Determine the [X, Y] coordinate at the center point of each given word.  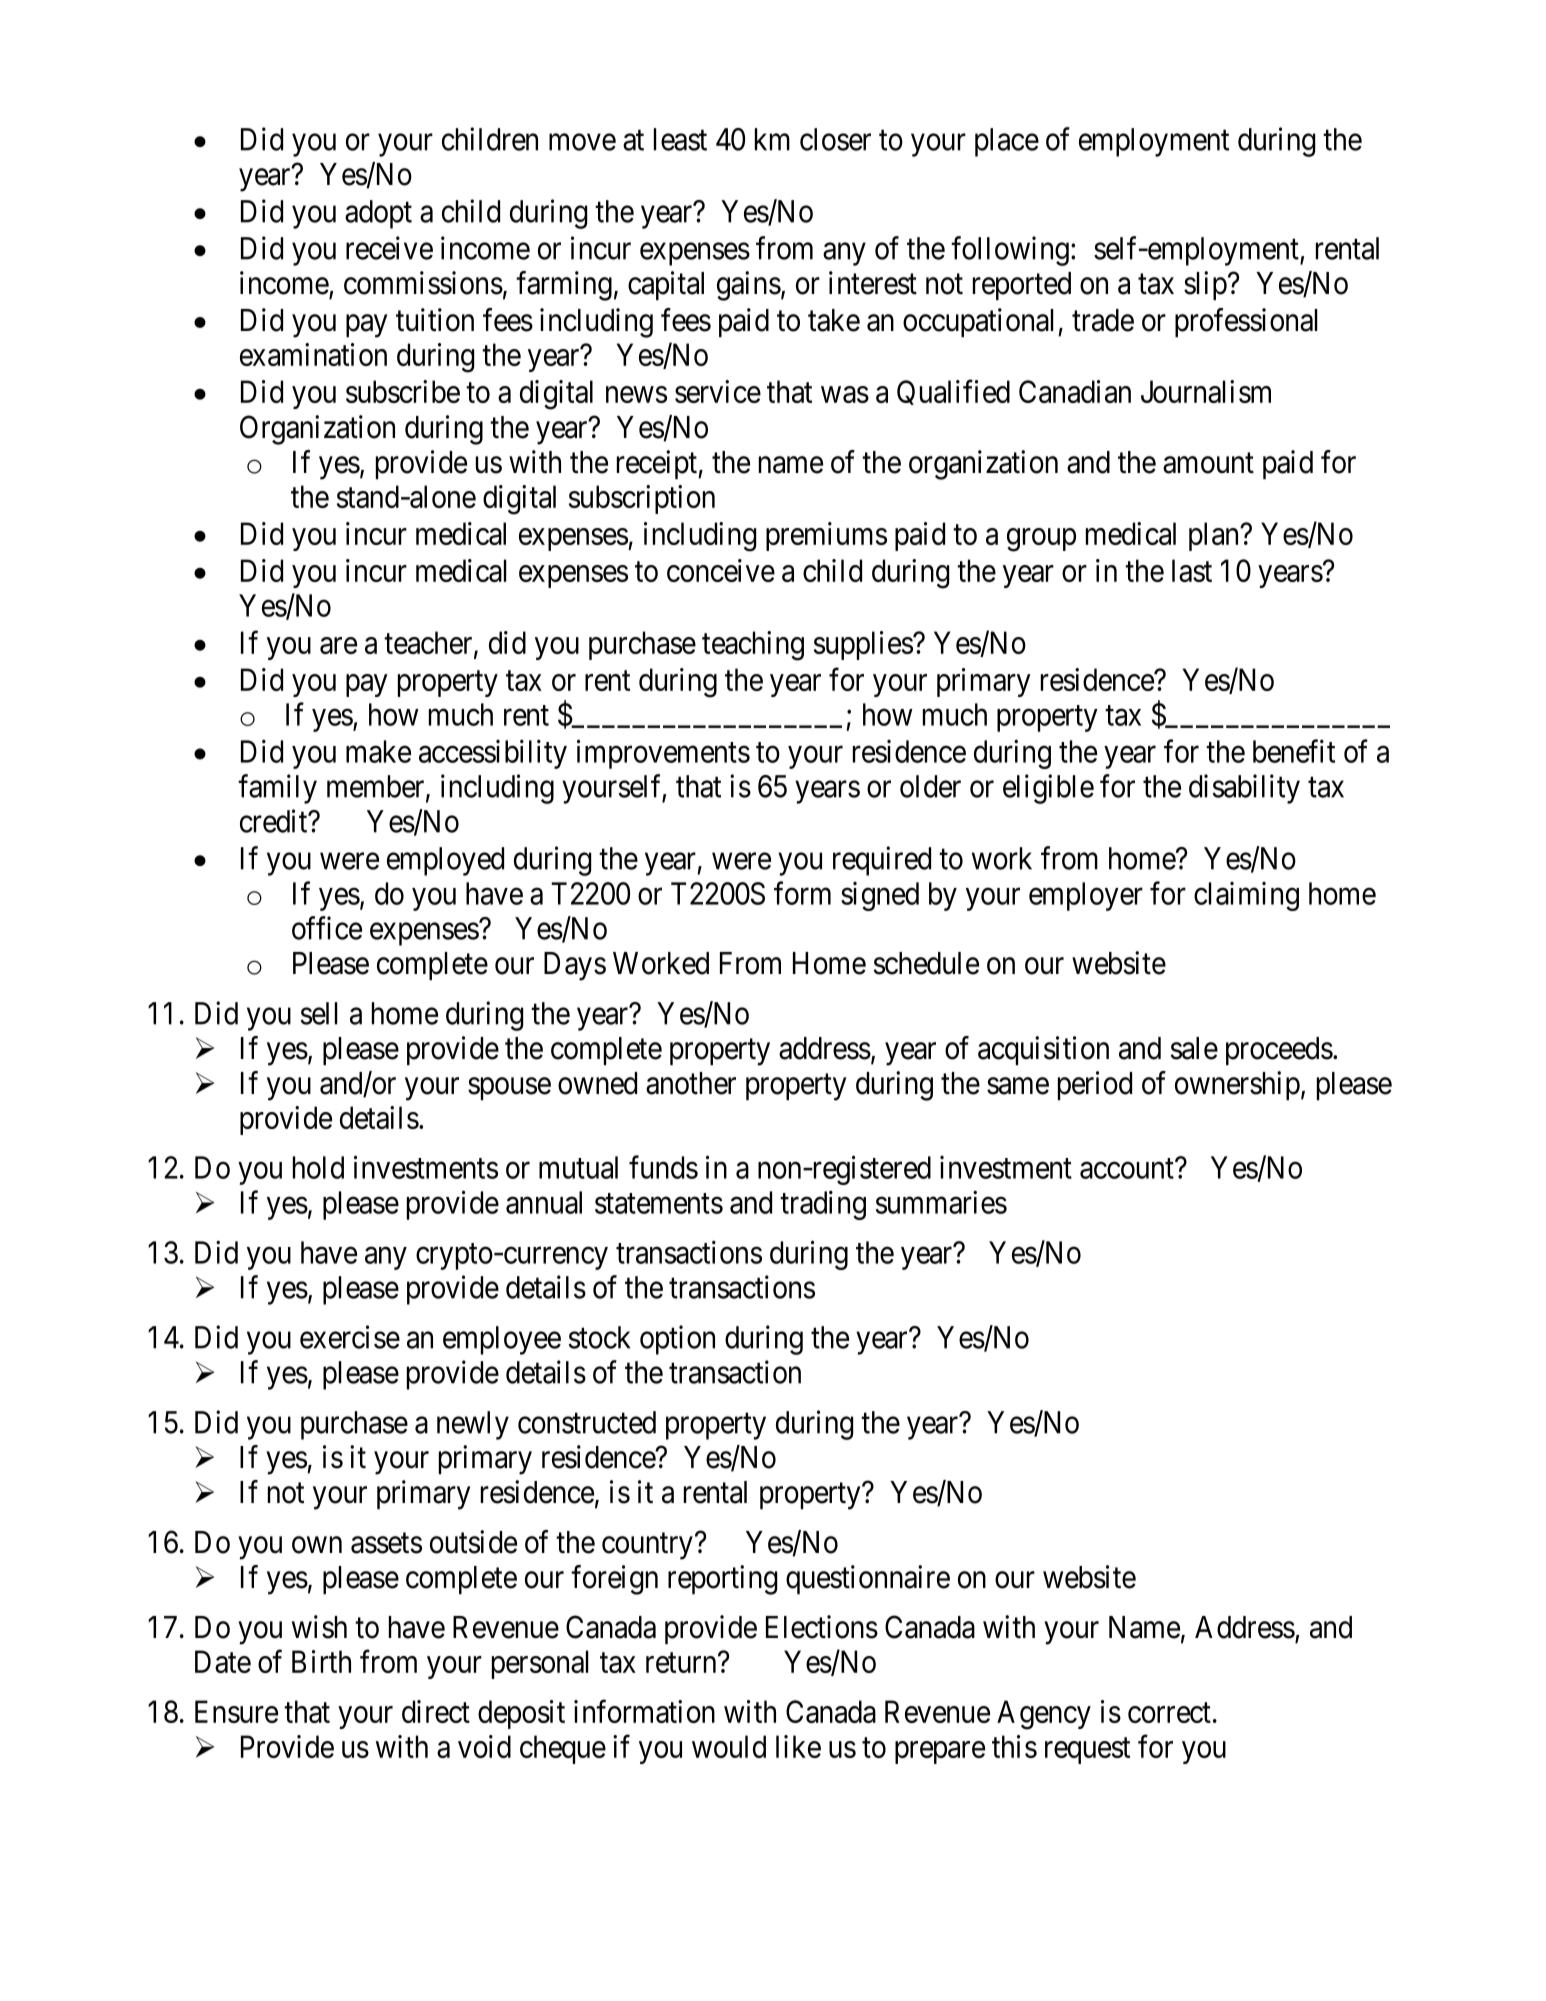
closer [835, 139]
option [677, 1340]
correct [1169, 1713]
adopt [378, 214]
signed [880, 896]
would [729, 1746]
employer [1086, 896]
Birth [321, 1661]
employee [502, 1340]
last [1192, 570]
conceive [721, 570]
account [1128, 1169]
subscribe [403, 391]
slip [1205, 286]
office [327, 928]
